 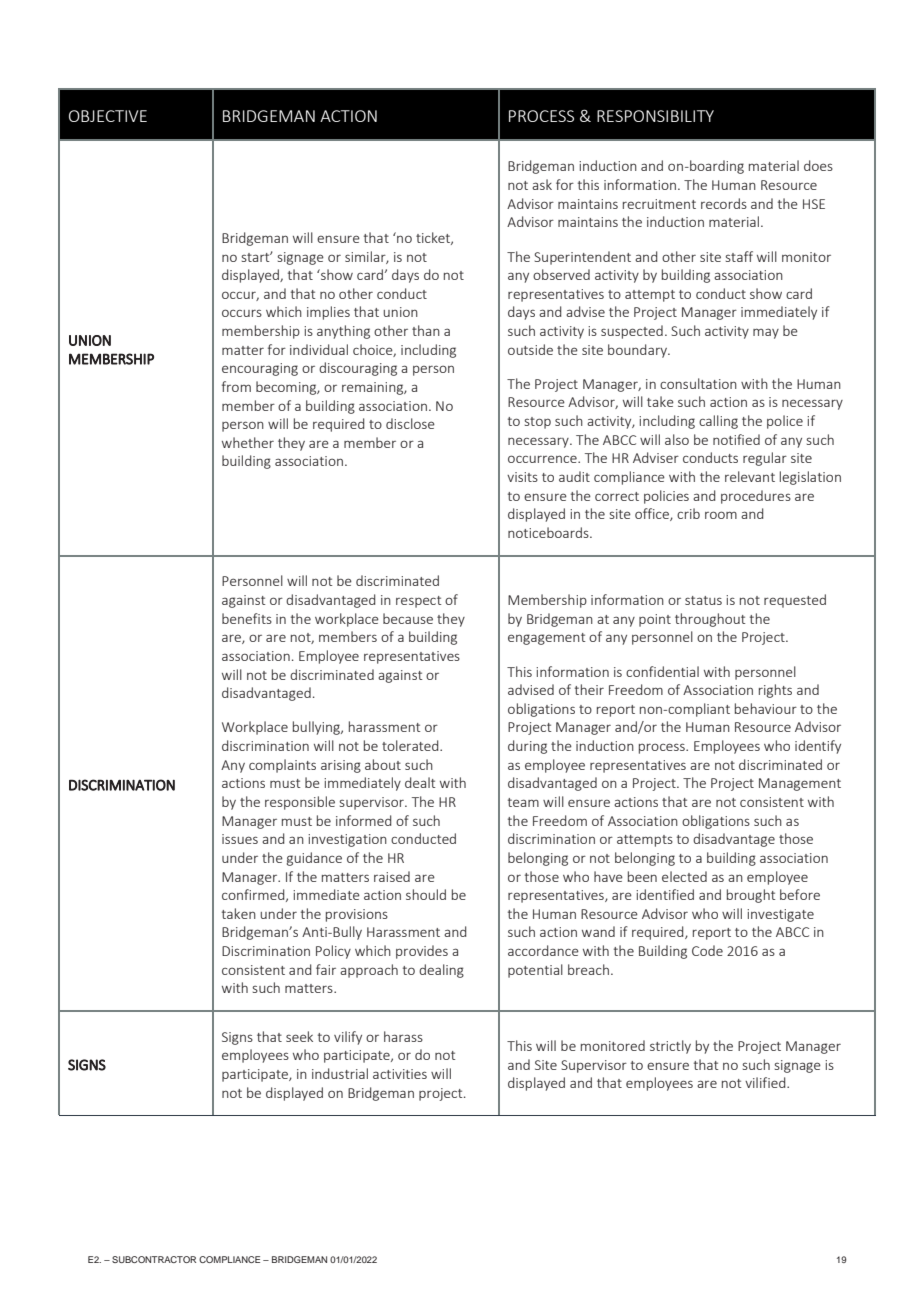 What do you see at coordinates (400, 1074) in the page?
I see `activities` at bounding box center [400, 1074].
